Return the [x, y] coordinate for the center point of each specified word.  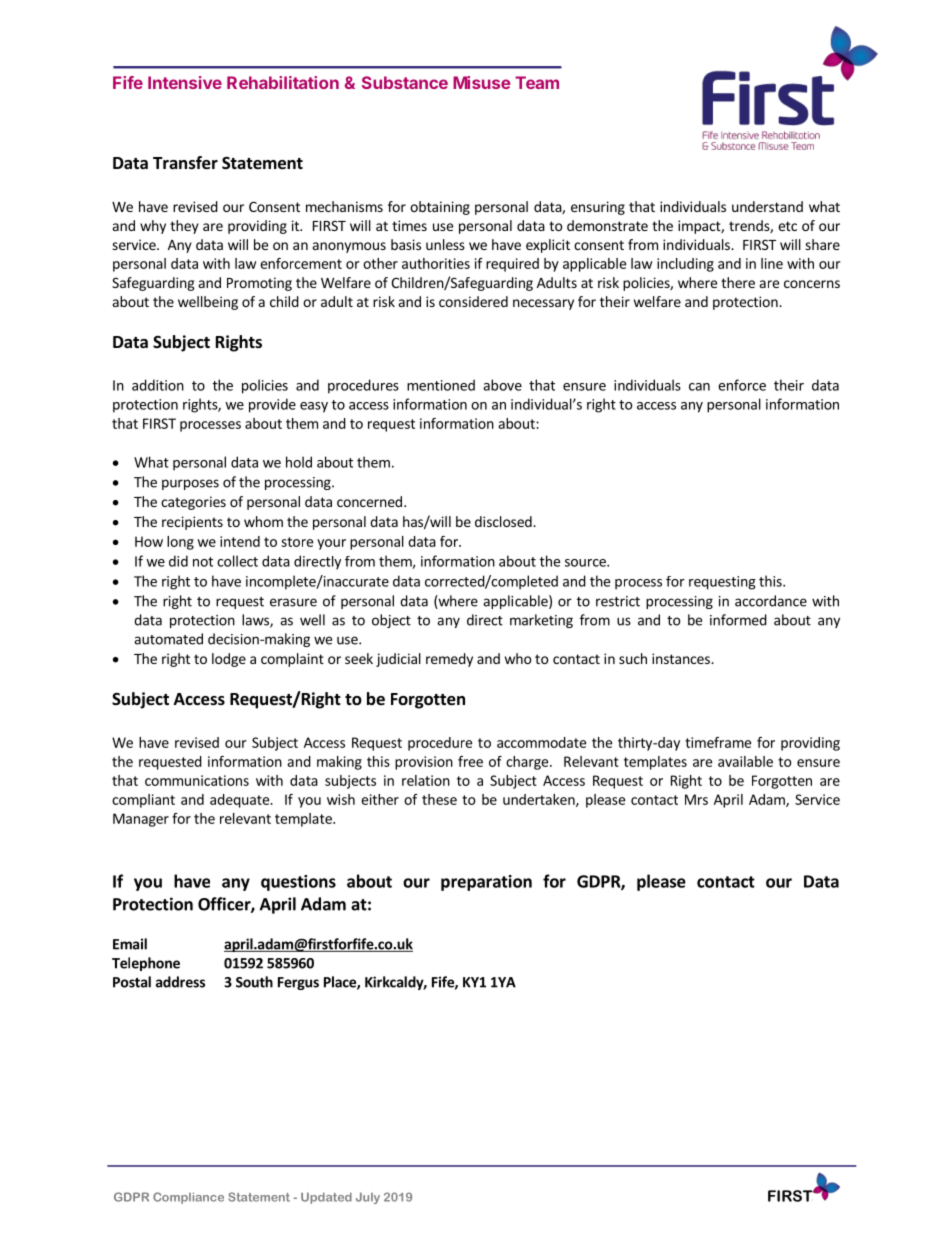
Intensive [185, 82]
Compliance [188, 1198]
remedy [449, 660]
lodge [229, 660]
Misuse [482, 82]
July [368, 1198]
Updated [326, 1198]
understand [767, 206]
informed [738, 620]
